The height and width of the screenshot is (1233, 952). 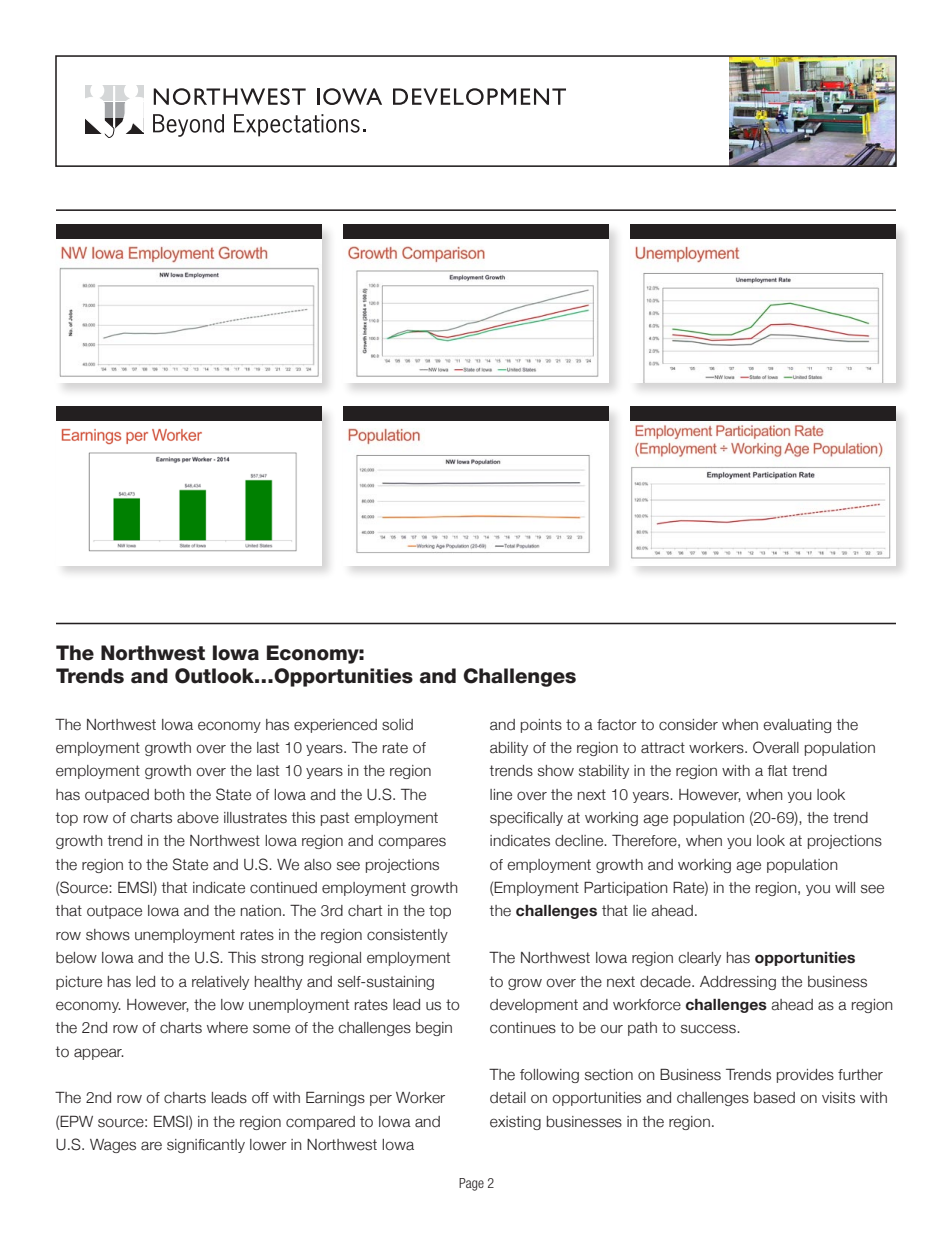 I want to click on points, so click(x=541, y=726).
